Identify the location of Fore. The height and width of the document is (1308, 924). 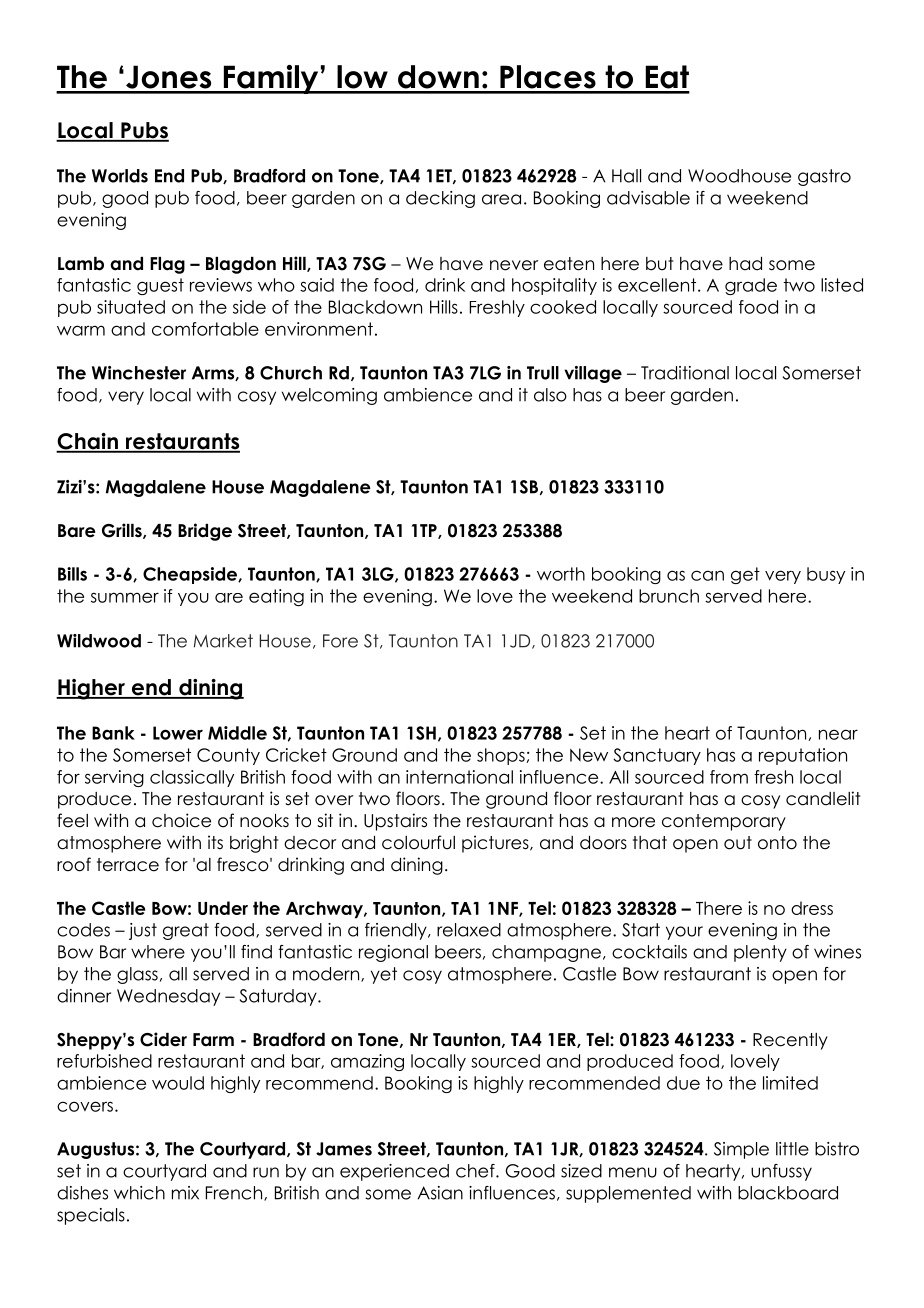
(340, 641).
